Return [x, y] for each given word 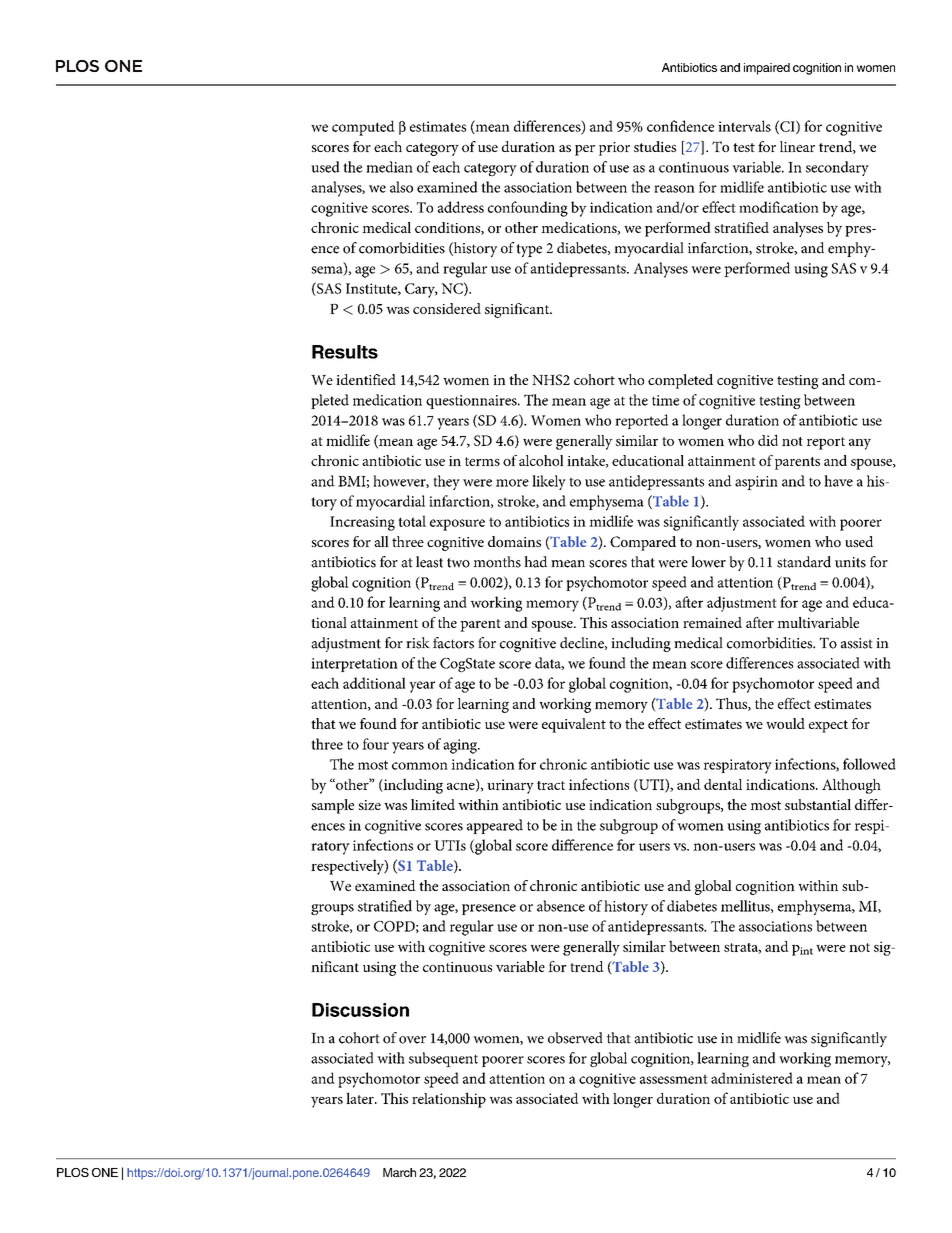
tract [551, 785]
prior [614, 149]
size [370, 805]
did [768, 440]
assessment [674, 1079]
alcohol [541, 460]
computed [363, 128]
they [446, 482]
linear [797, 146]
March [399, 1172]
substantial [818, 804]
